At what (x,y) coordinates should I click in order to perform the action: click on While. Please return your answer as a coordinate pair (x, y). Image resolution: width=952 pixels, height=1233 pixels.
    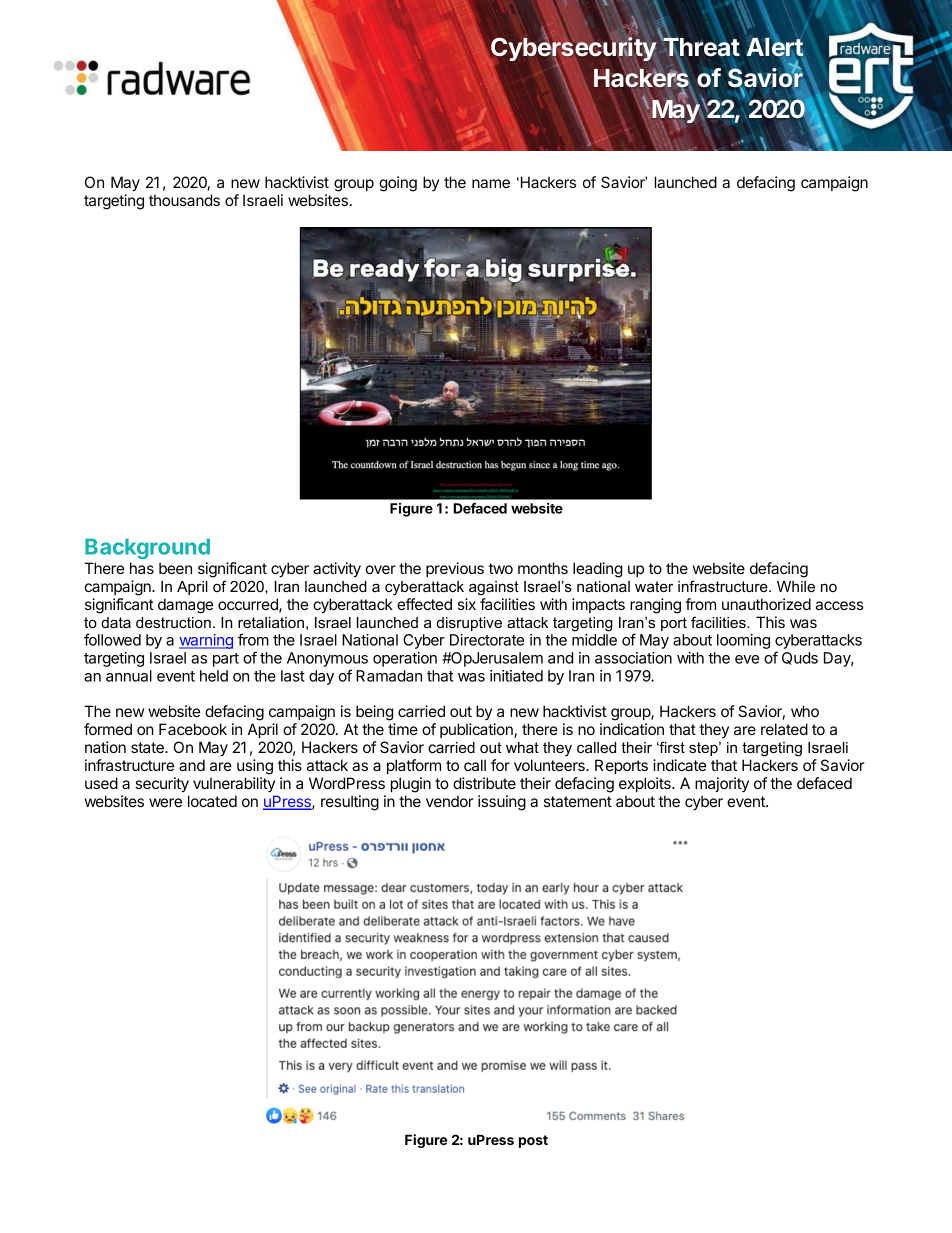
    Looking at the image, I should click on (796, 586).
